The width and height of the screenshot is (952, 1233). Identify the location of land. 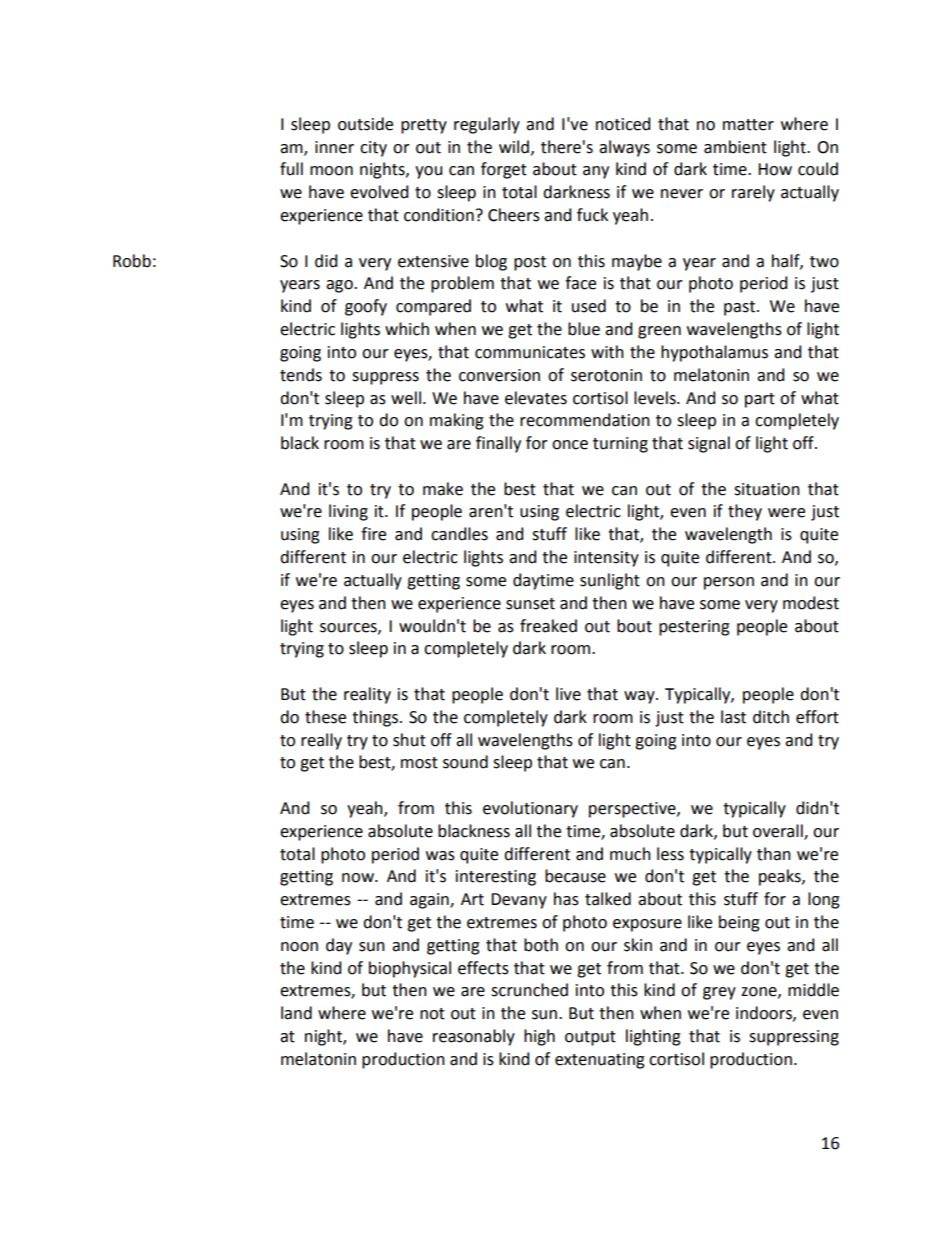
(296, 1013).
